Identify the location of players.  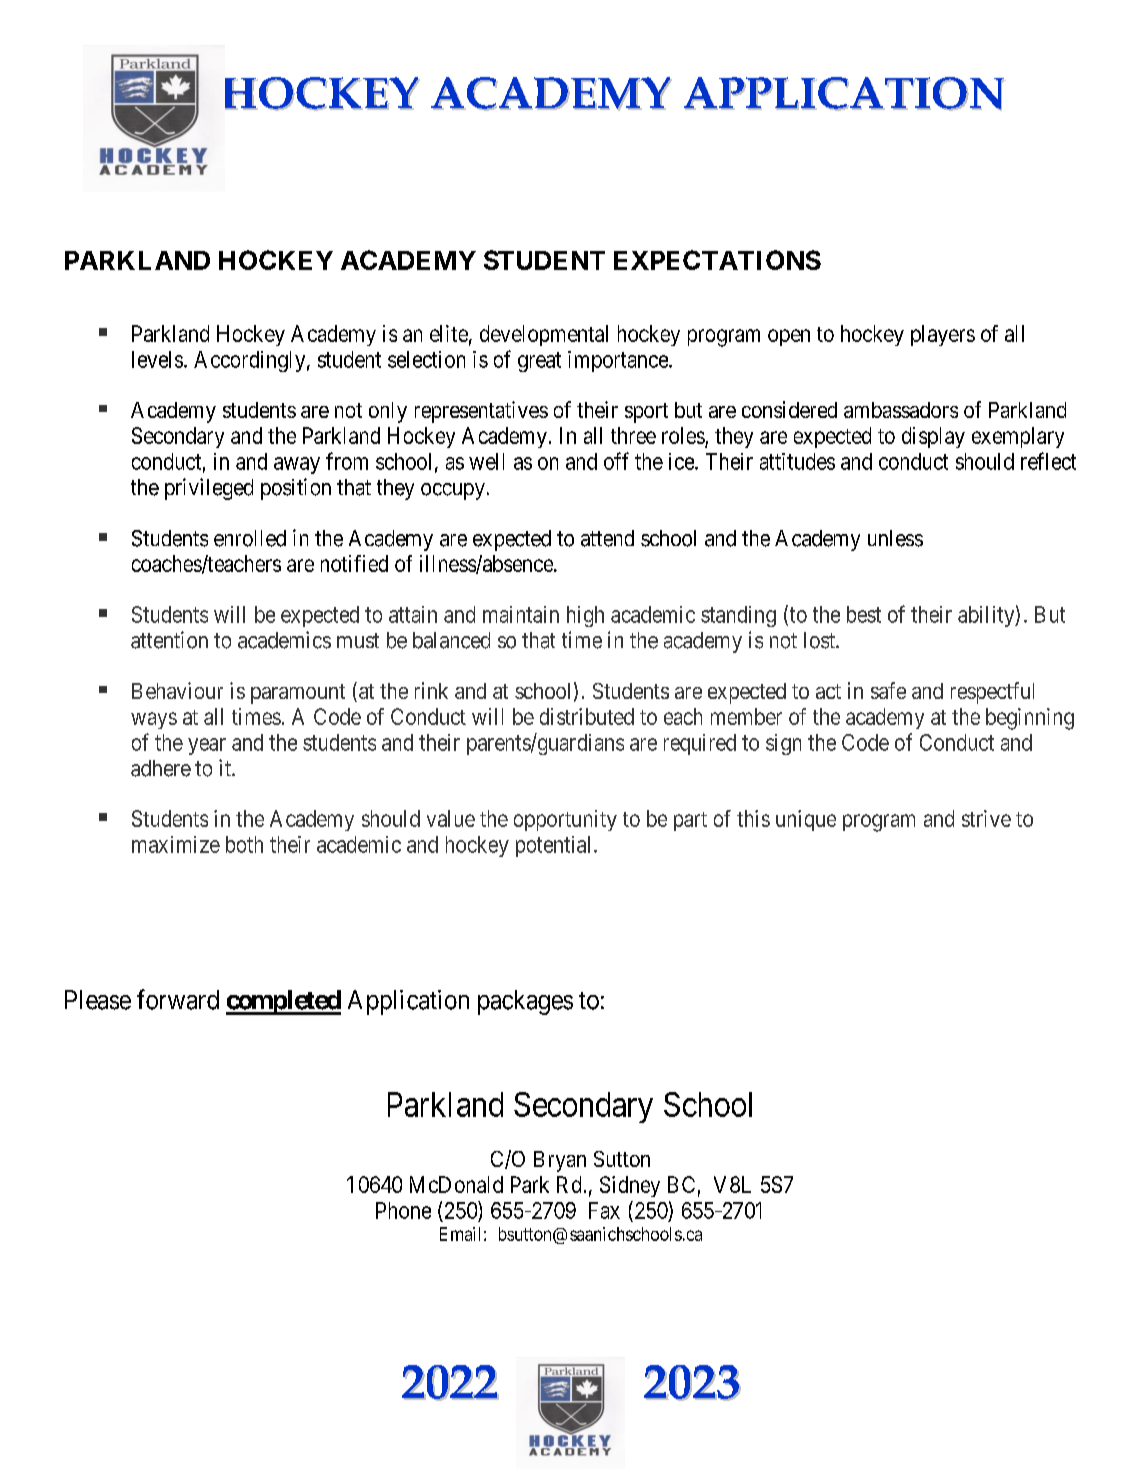
(943, 335).
